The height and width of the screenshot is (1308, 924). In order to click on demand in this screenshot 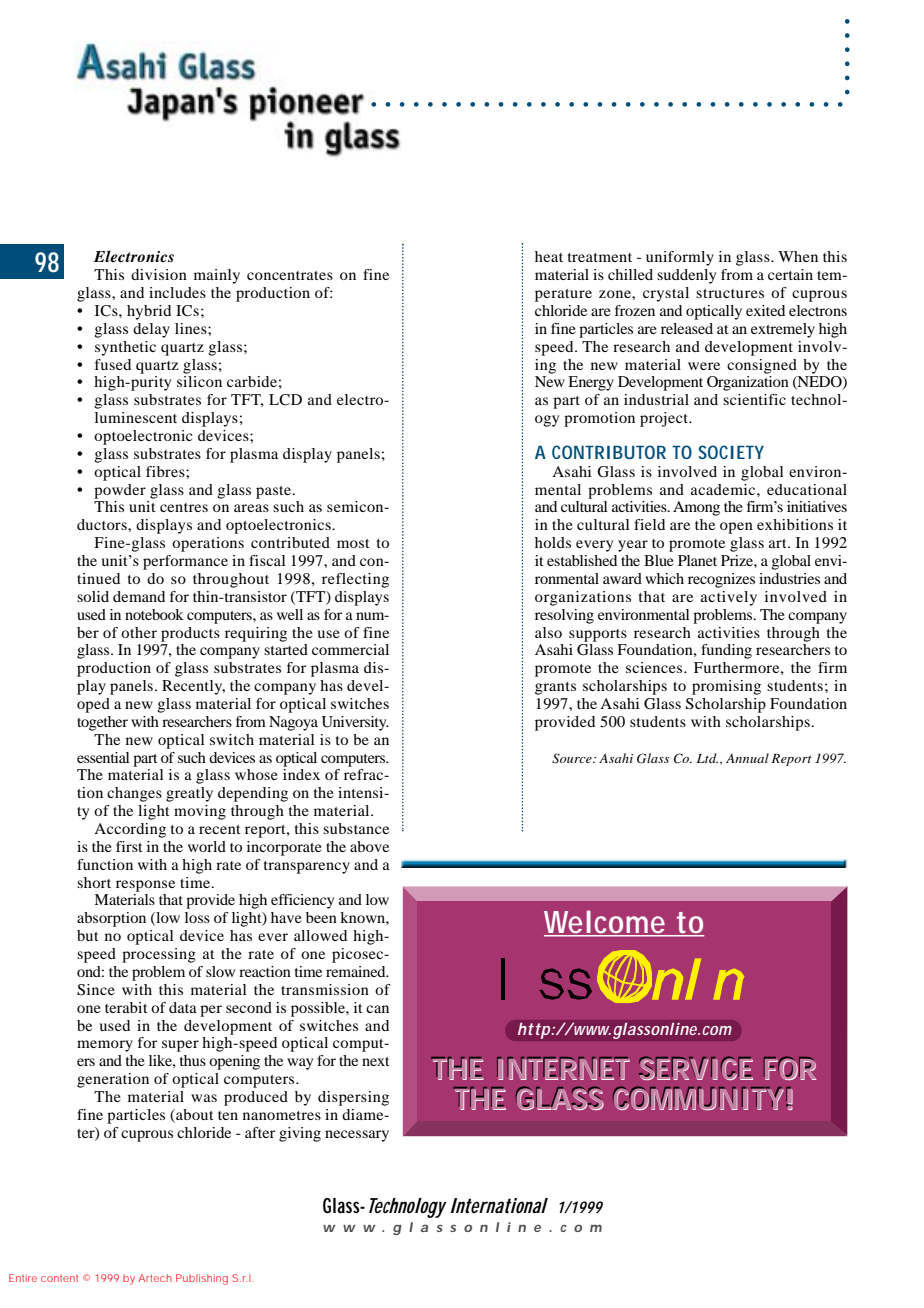, I will do `click(139, 596)`.
